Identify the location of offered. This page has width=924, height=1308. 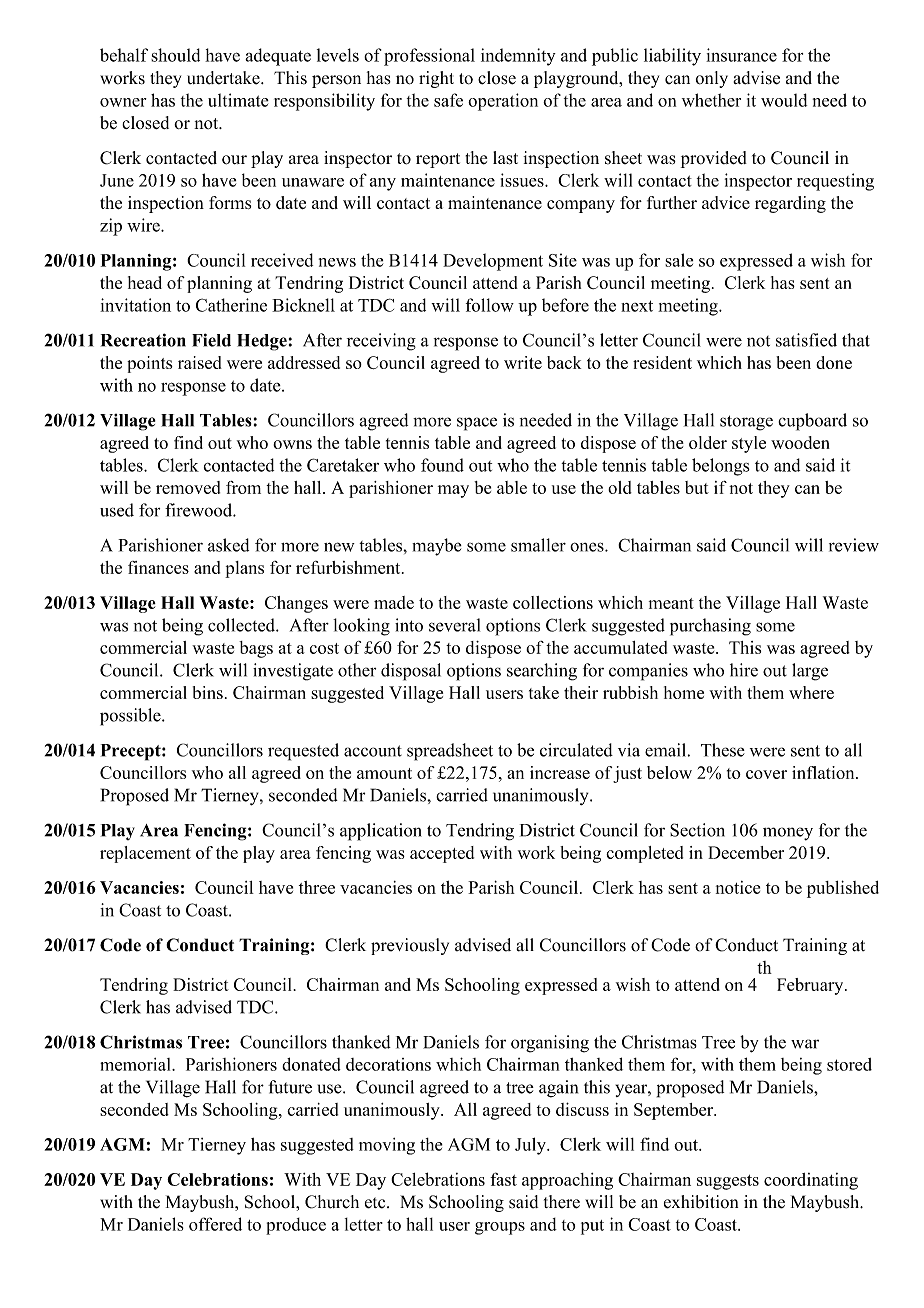
(215, 1224).
